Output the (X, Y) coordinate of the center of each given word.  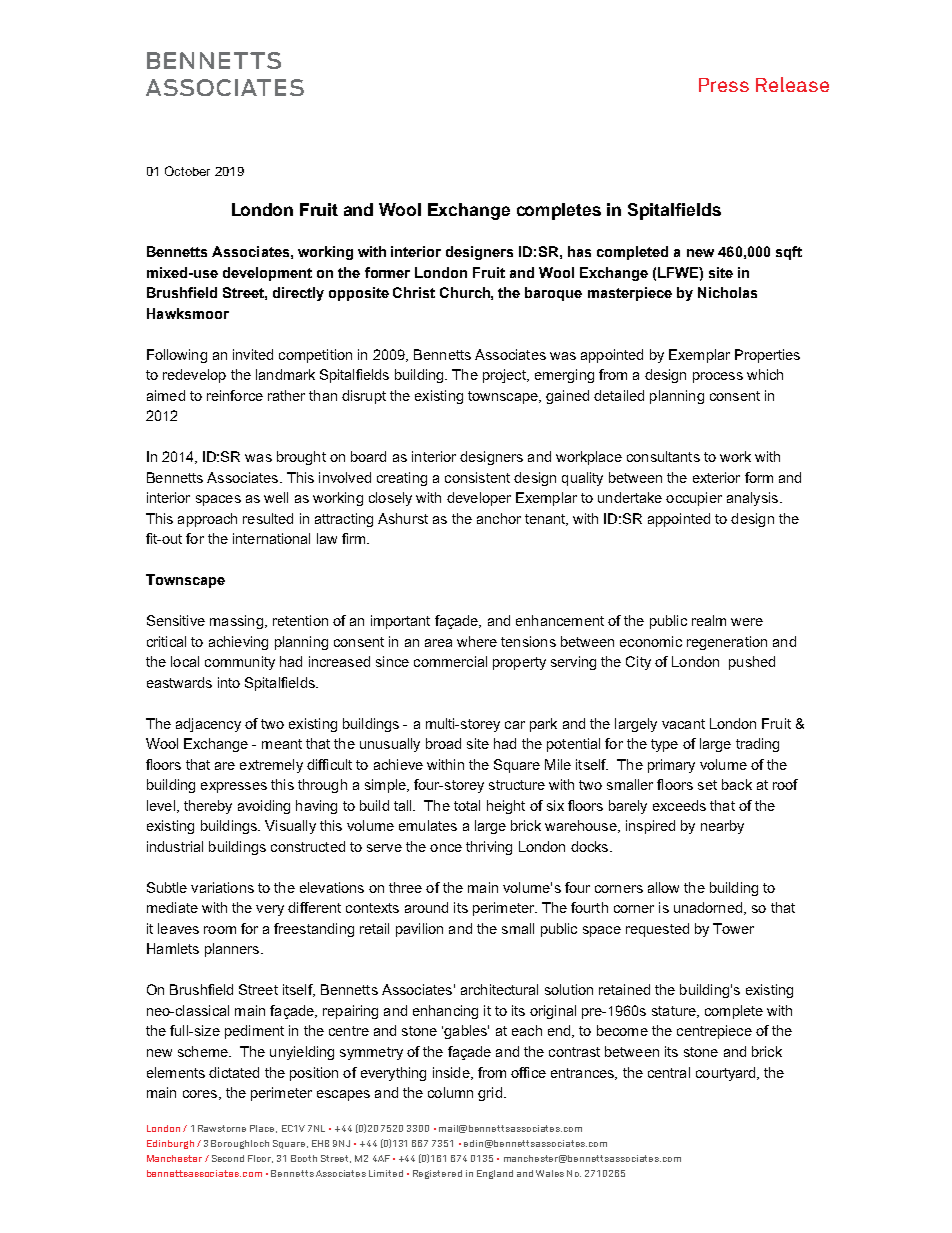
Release (792, 84)
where (477, 641)
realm (709, 620)
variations (222, 887)
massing (236, 622)
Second (228, 1158)
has (579, 251)
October (187, 171)
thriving (489, 848)
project (505, 376)
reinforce (235, 395)
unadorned (708, 907)
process (718, 377)
